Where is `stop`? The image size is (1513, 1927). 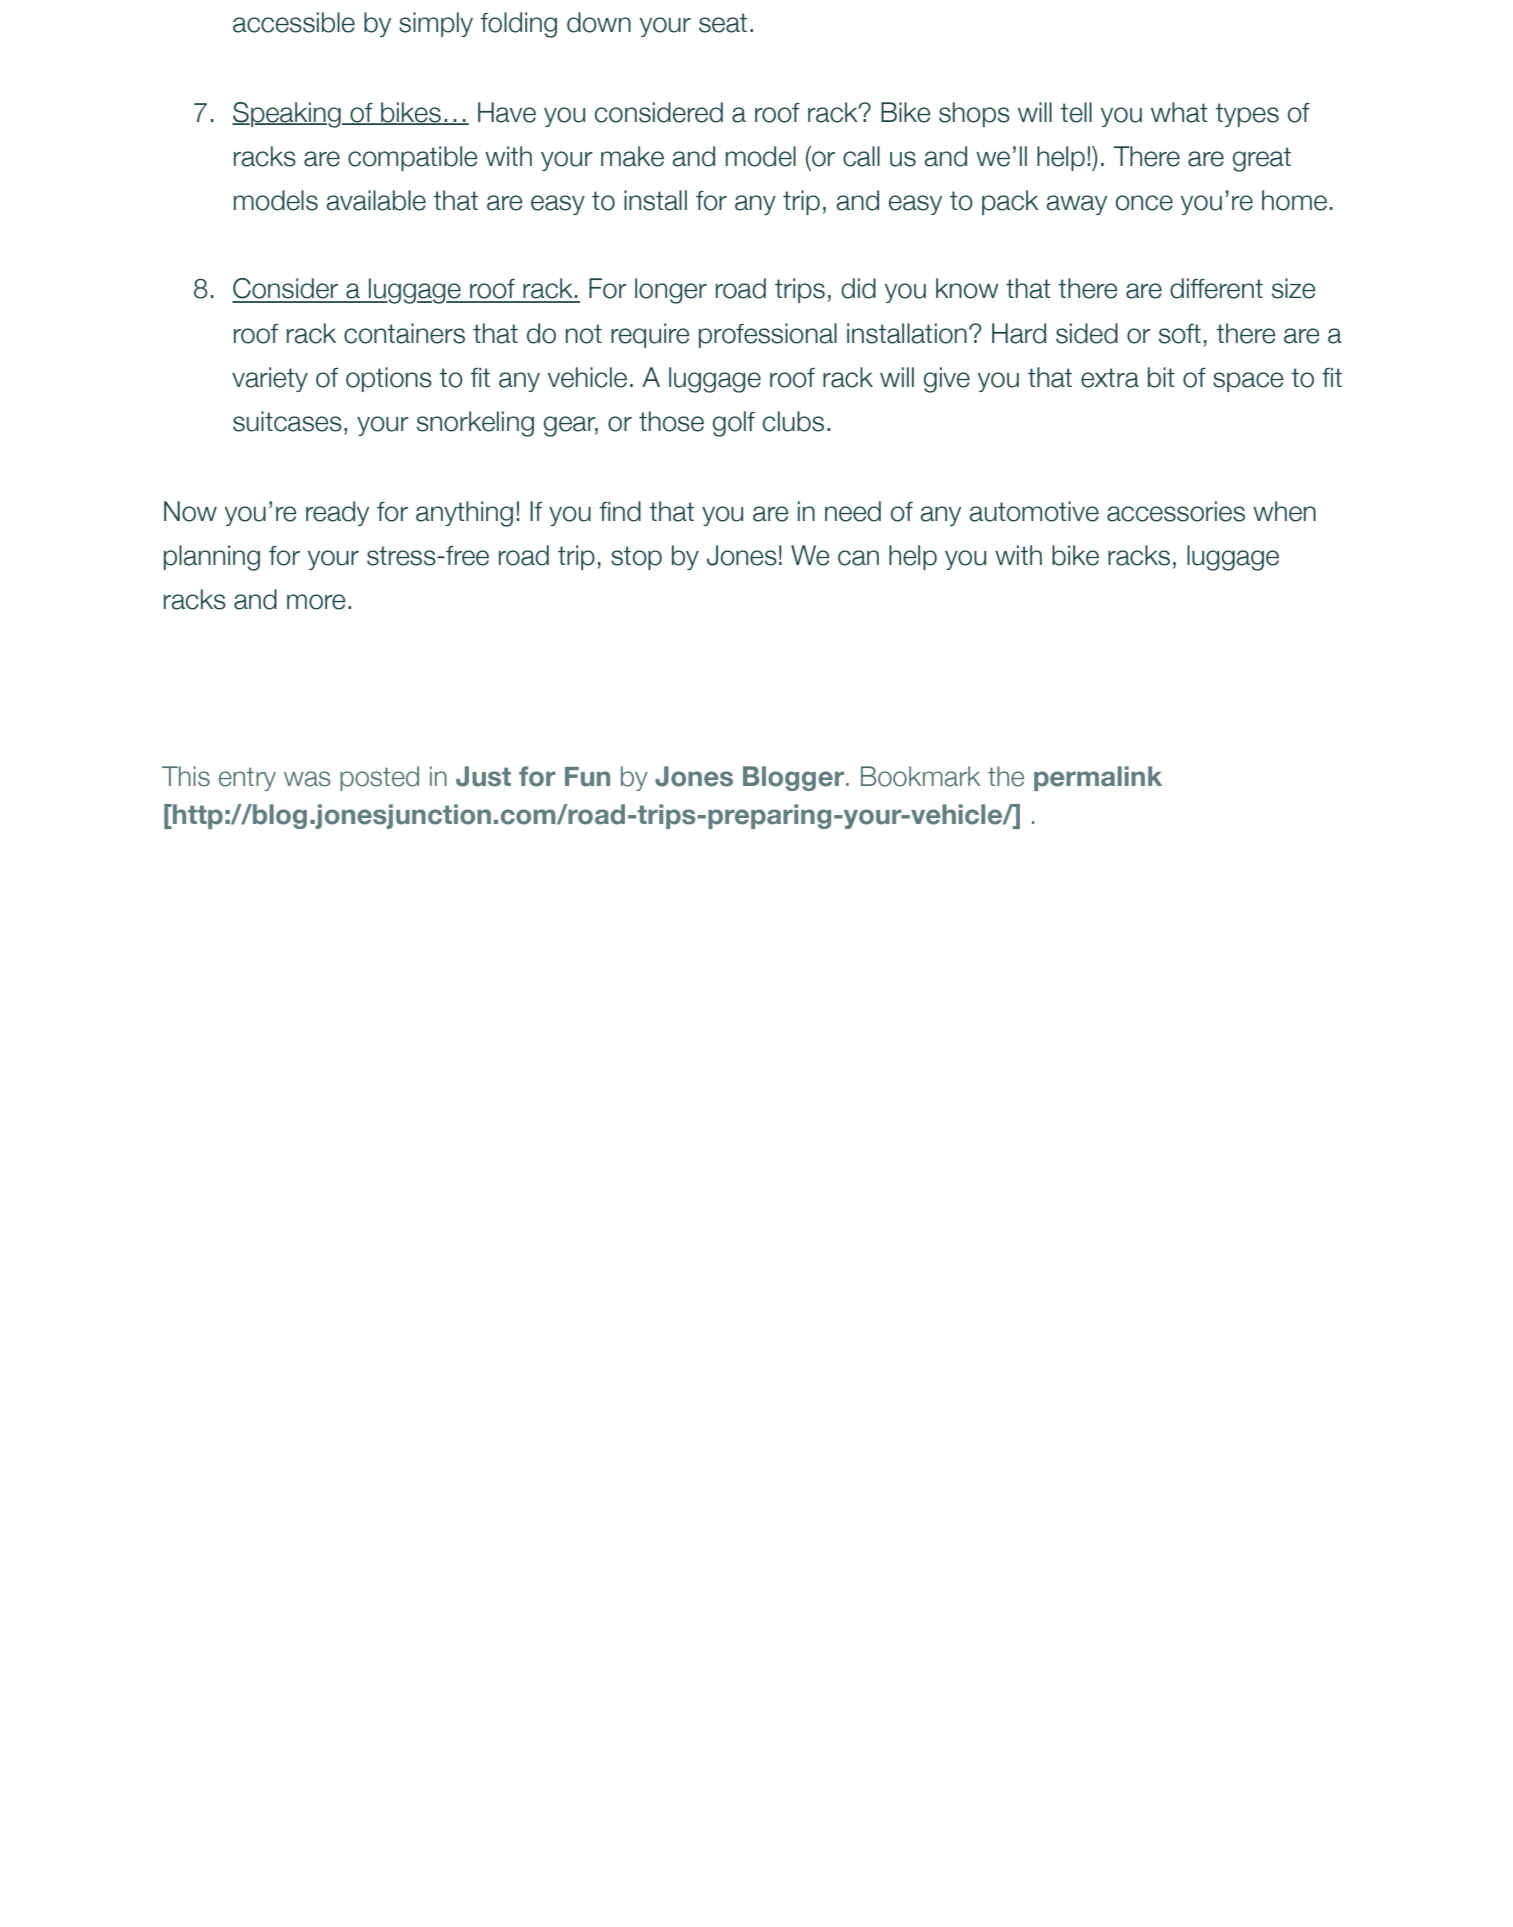
stop is located at coordinates (636, 558).
